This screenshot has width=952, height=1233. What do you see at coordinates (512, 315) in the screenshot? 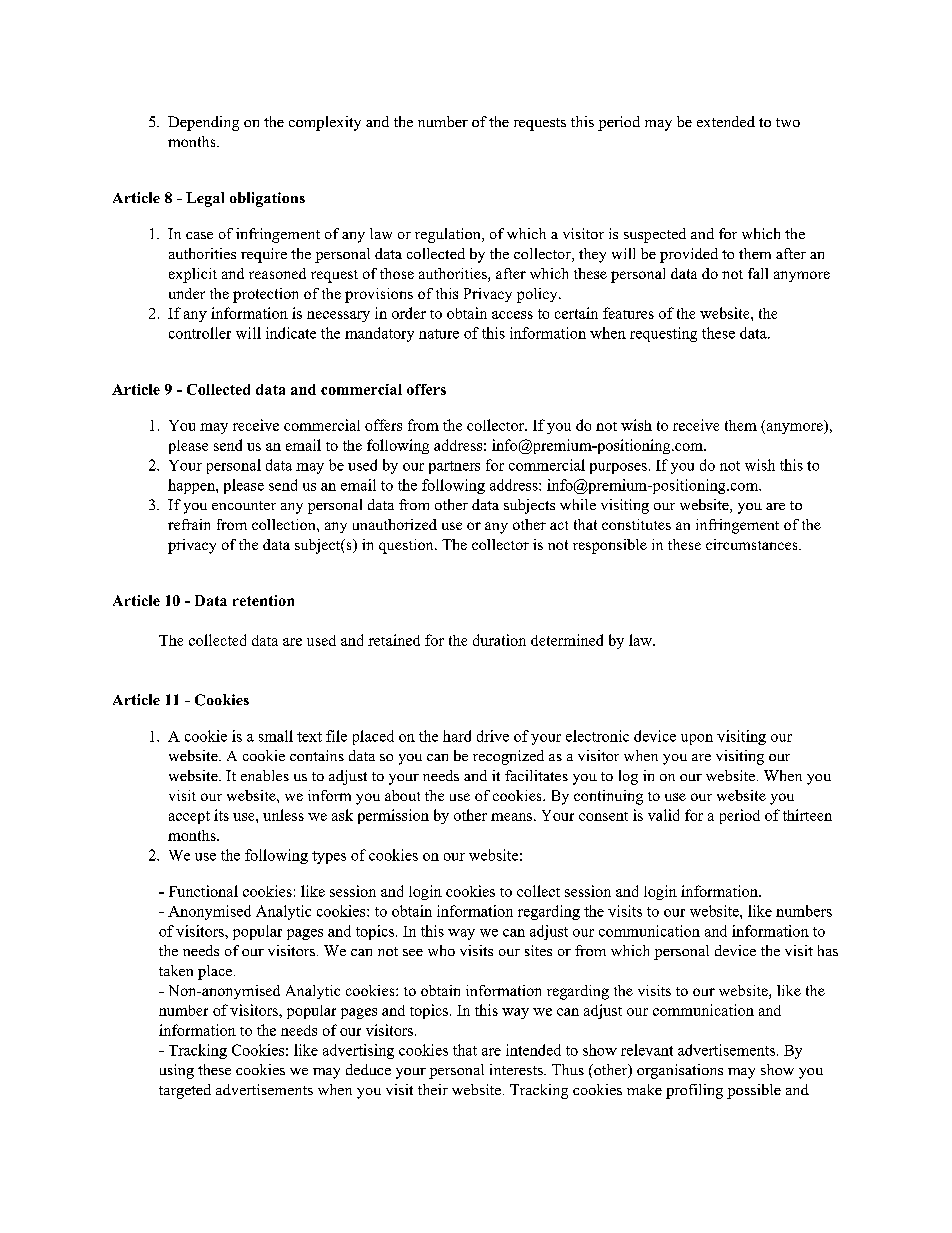
I see `access` at bounding box center [512, 315].
